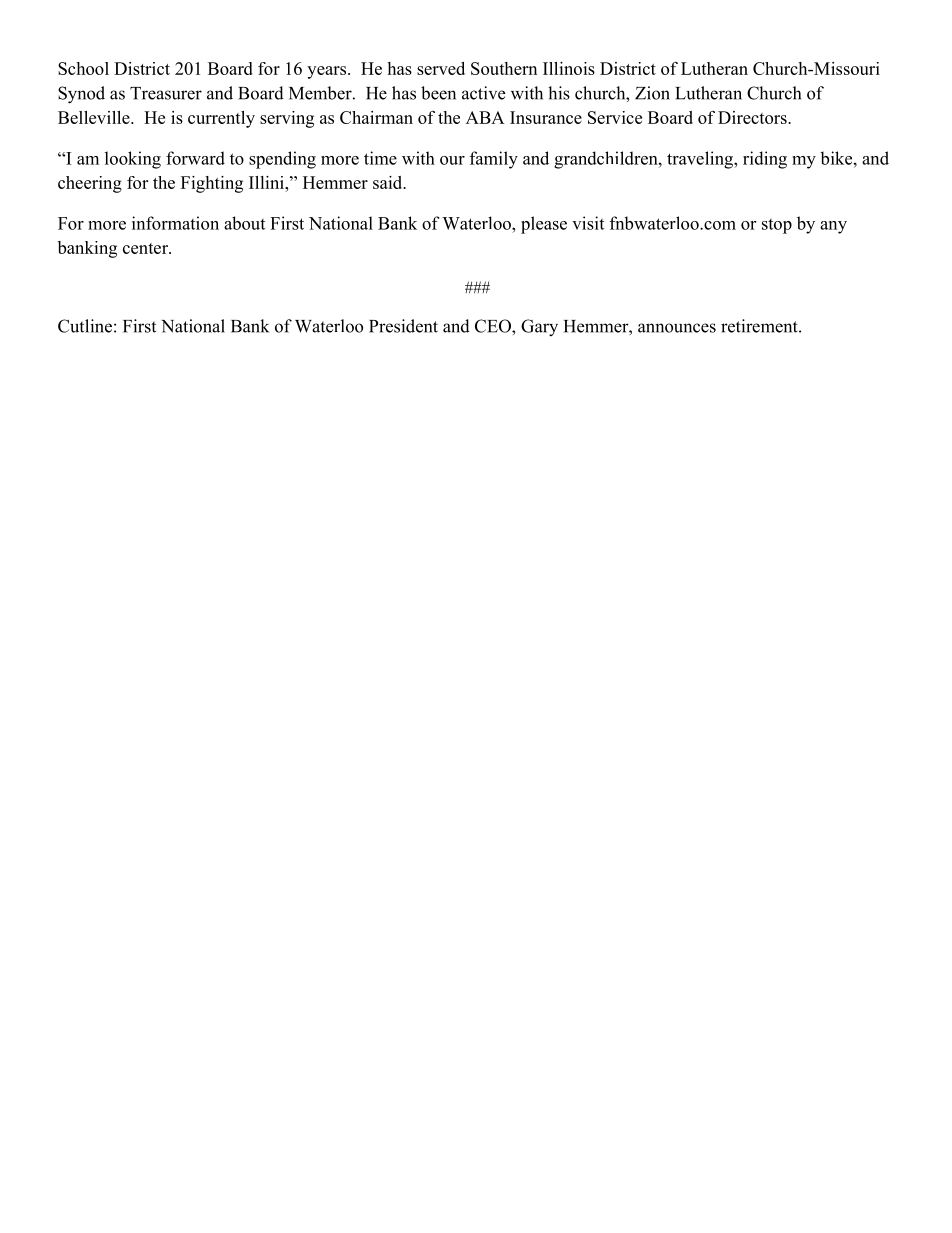 This screenshot has width=952, height=1233. I want to click on School, so click(83, 68).
